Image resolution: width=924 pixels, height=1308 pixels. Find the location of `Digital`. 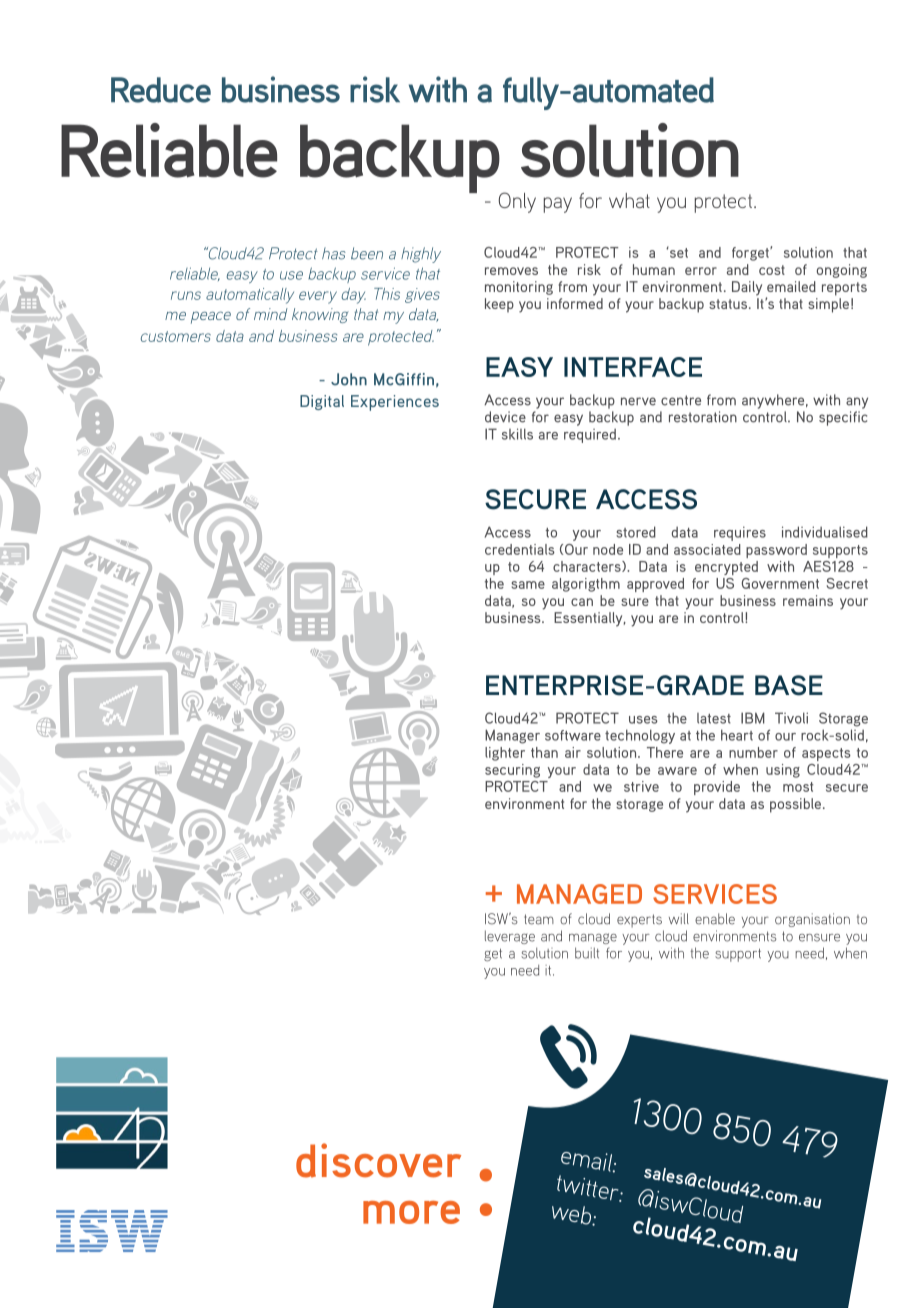

Digital is located at coordinates (322, 402).
